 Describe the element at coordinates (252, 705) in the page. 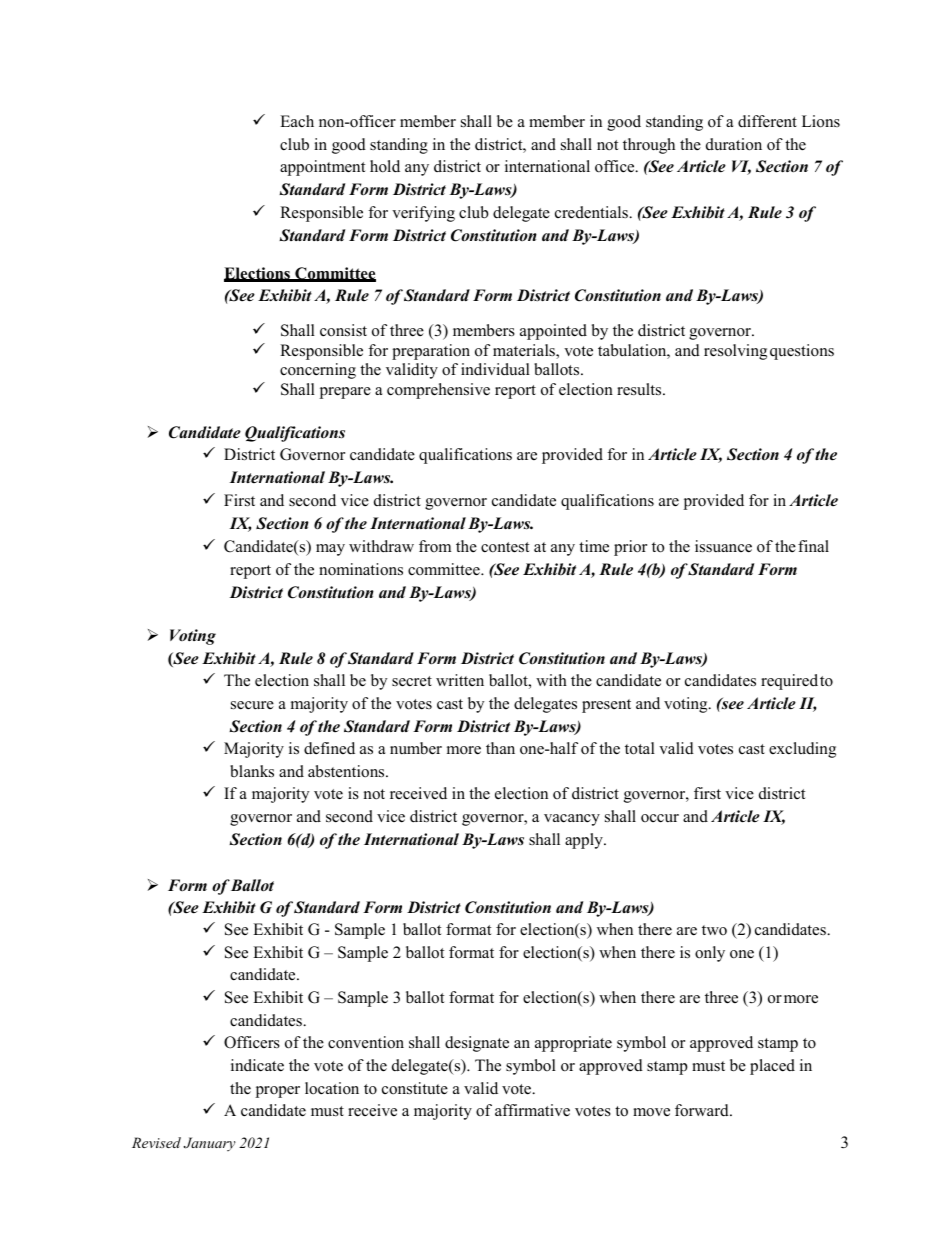

I see `secure` at that location.
